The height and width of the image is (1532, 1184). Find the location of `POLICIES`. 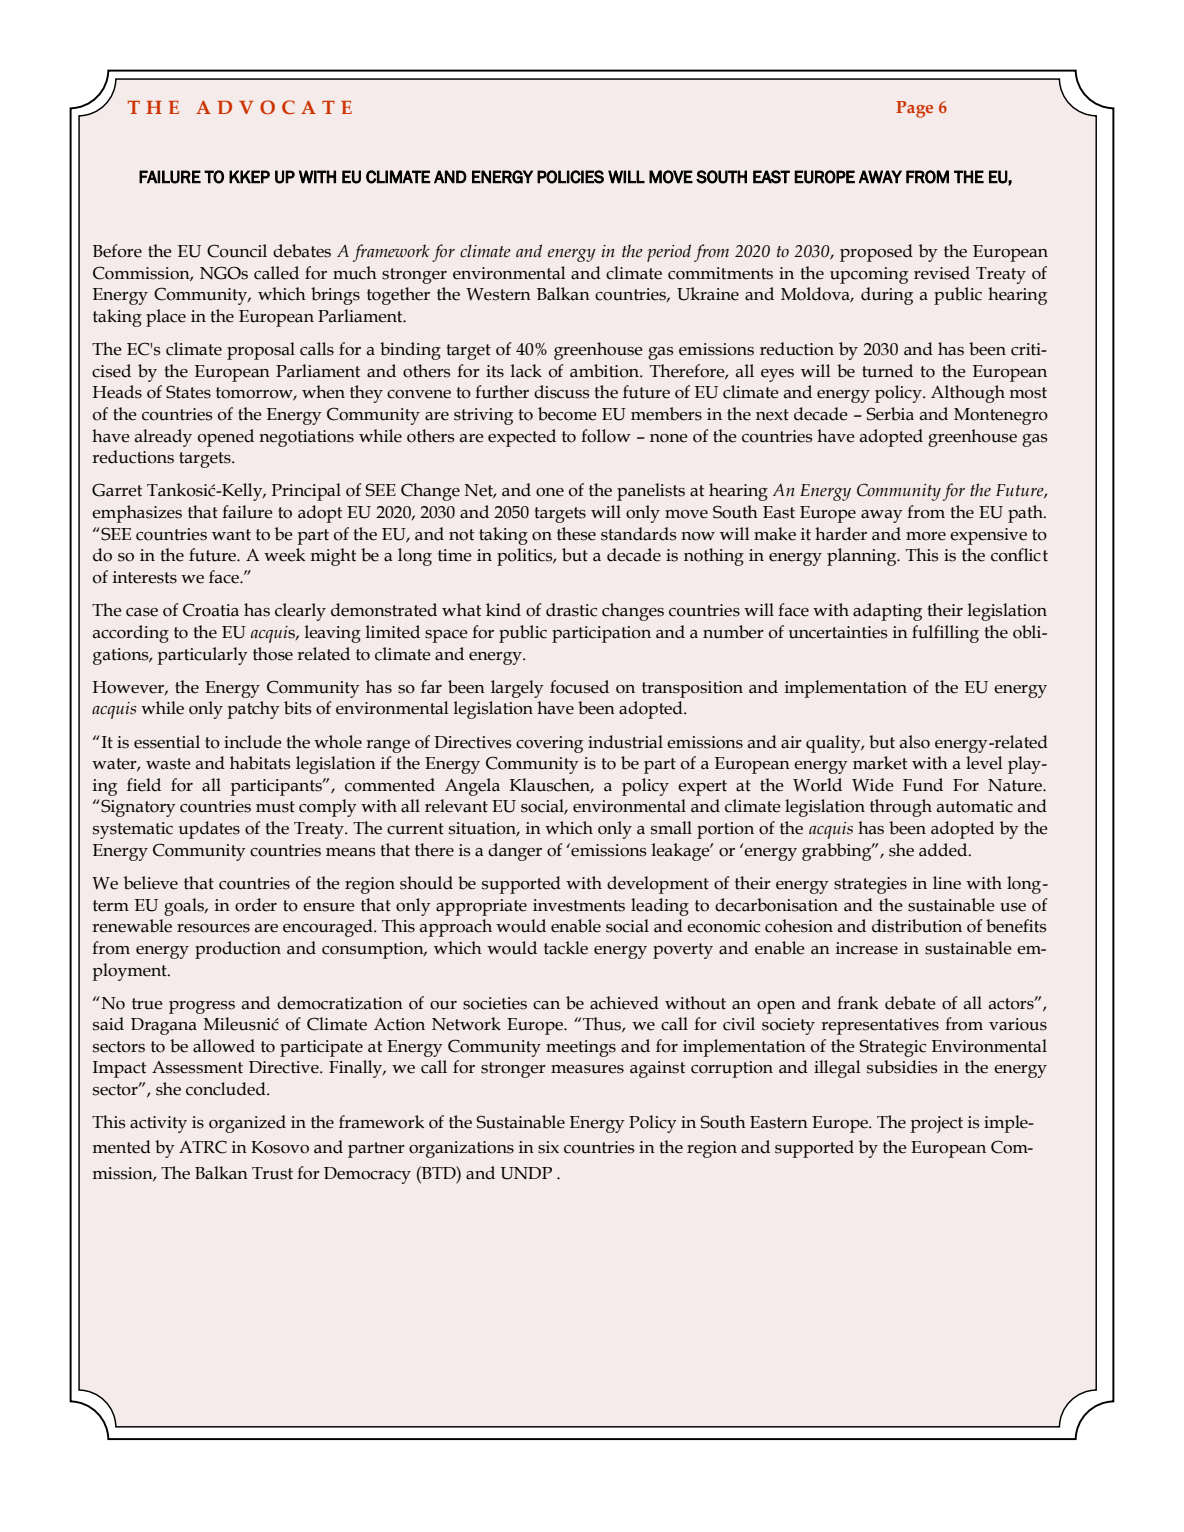

POLICIES is located at coordinates (570, 177).
